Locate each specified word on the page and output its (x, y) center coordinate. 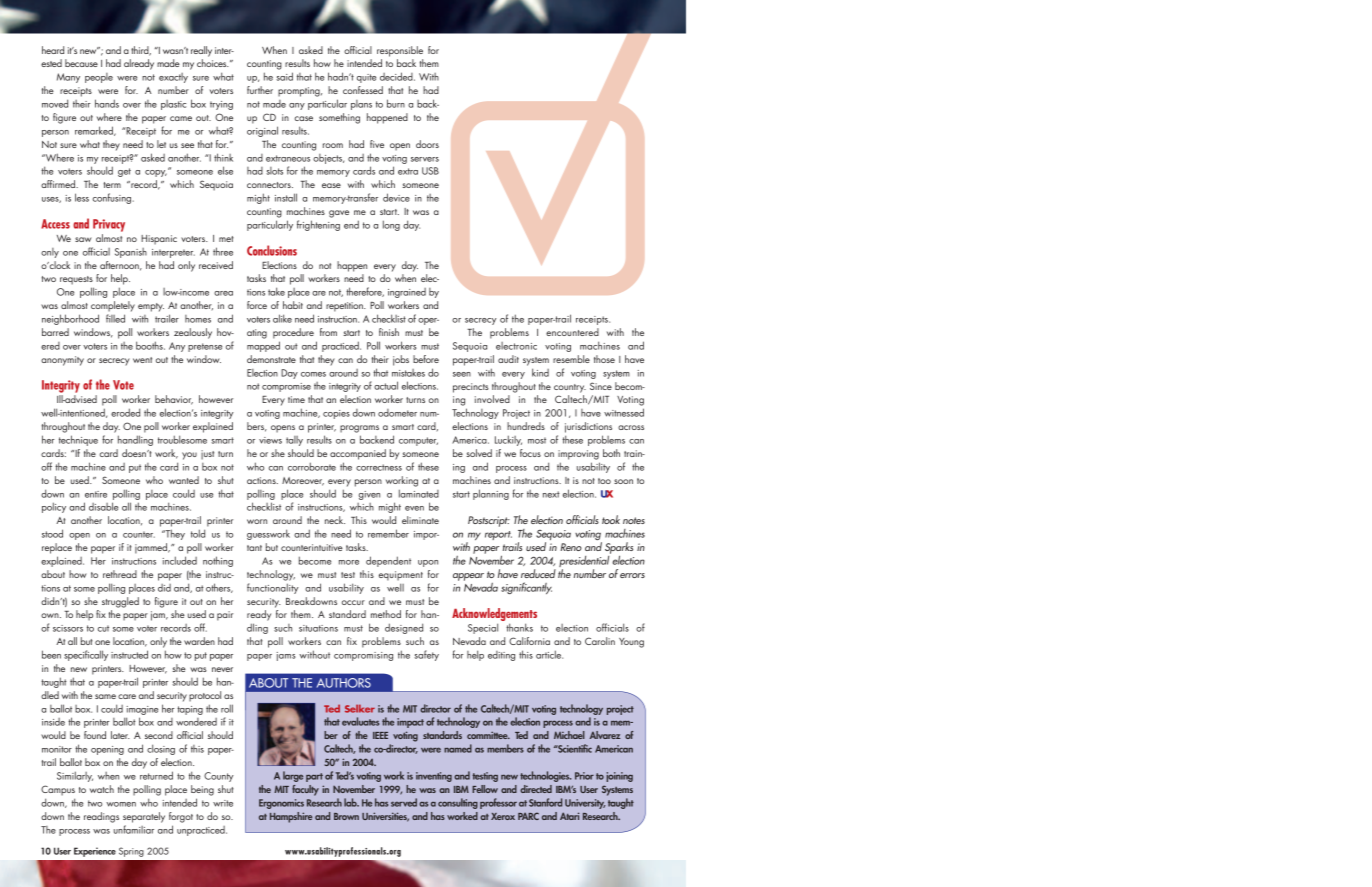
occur (353, 602)
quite (366, 78)
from (328, 332)
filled (115, 318)
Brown (346, 816)
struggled (120, 602)
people (99, 78)
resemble (571, 359)
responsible (400, 51)
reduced (538, 573)
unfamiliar (134, 829)
